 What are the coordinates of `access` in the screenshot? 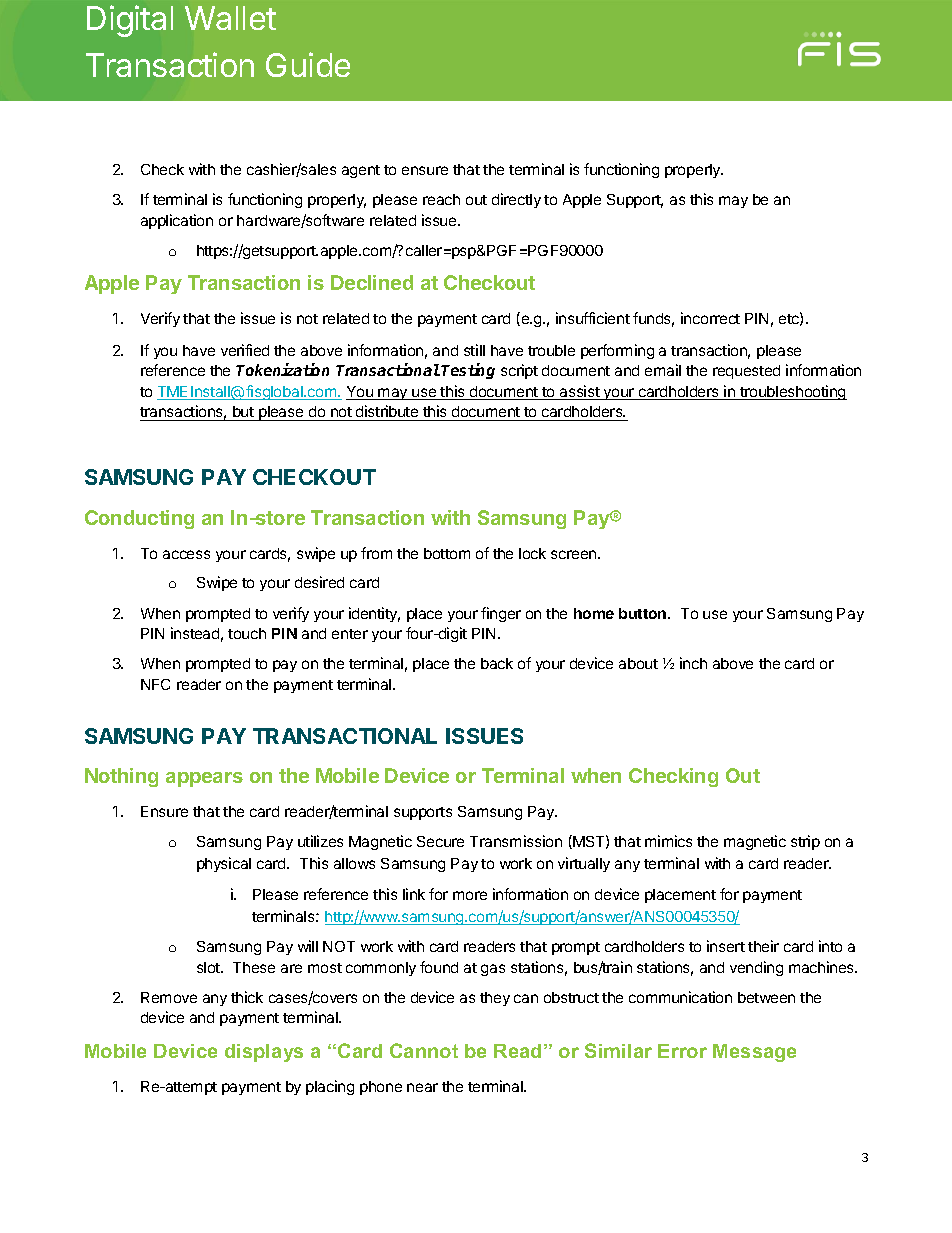 It's located at (186, 554).
